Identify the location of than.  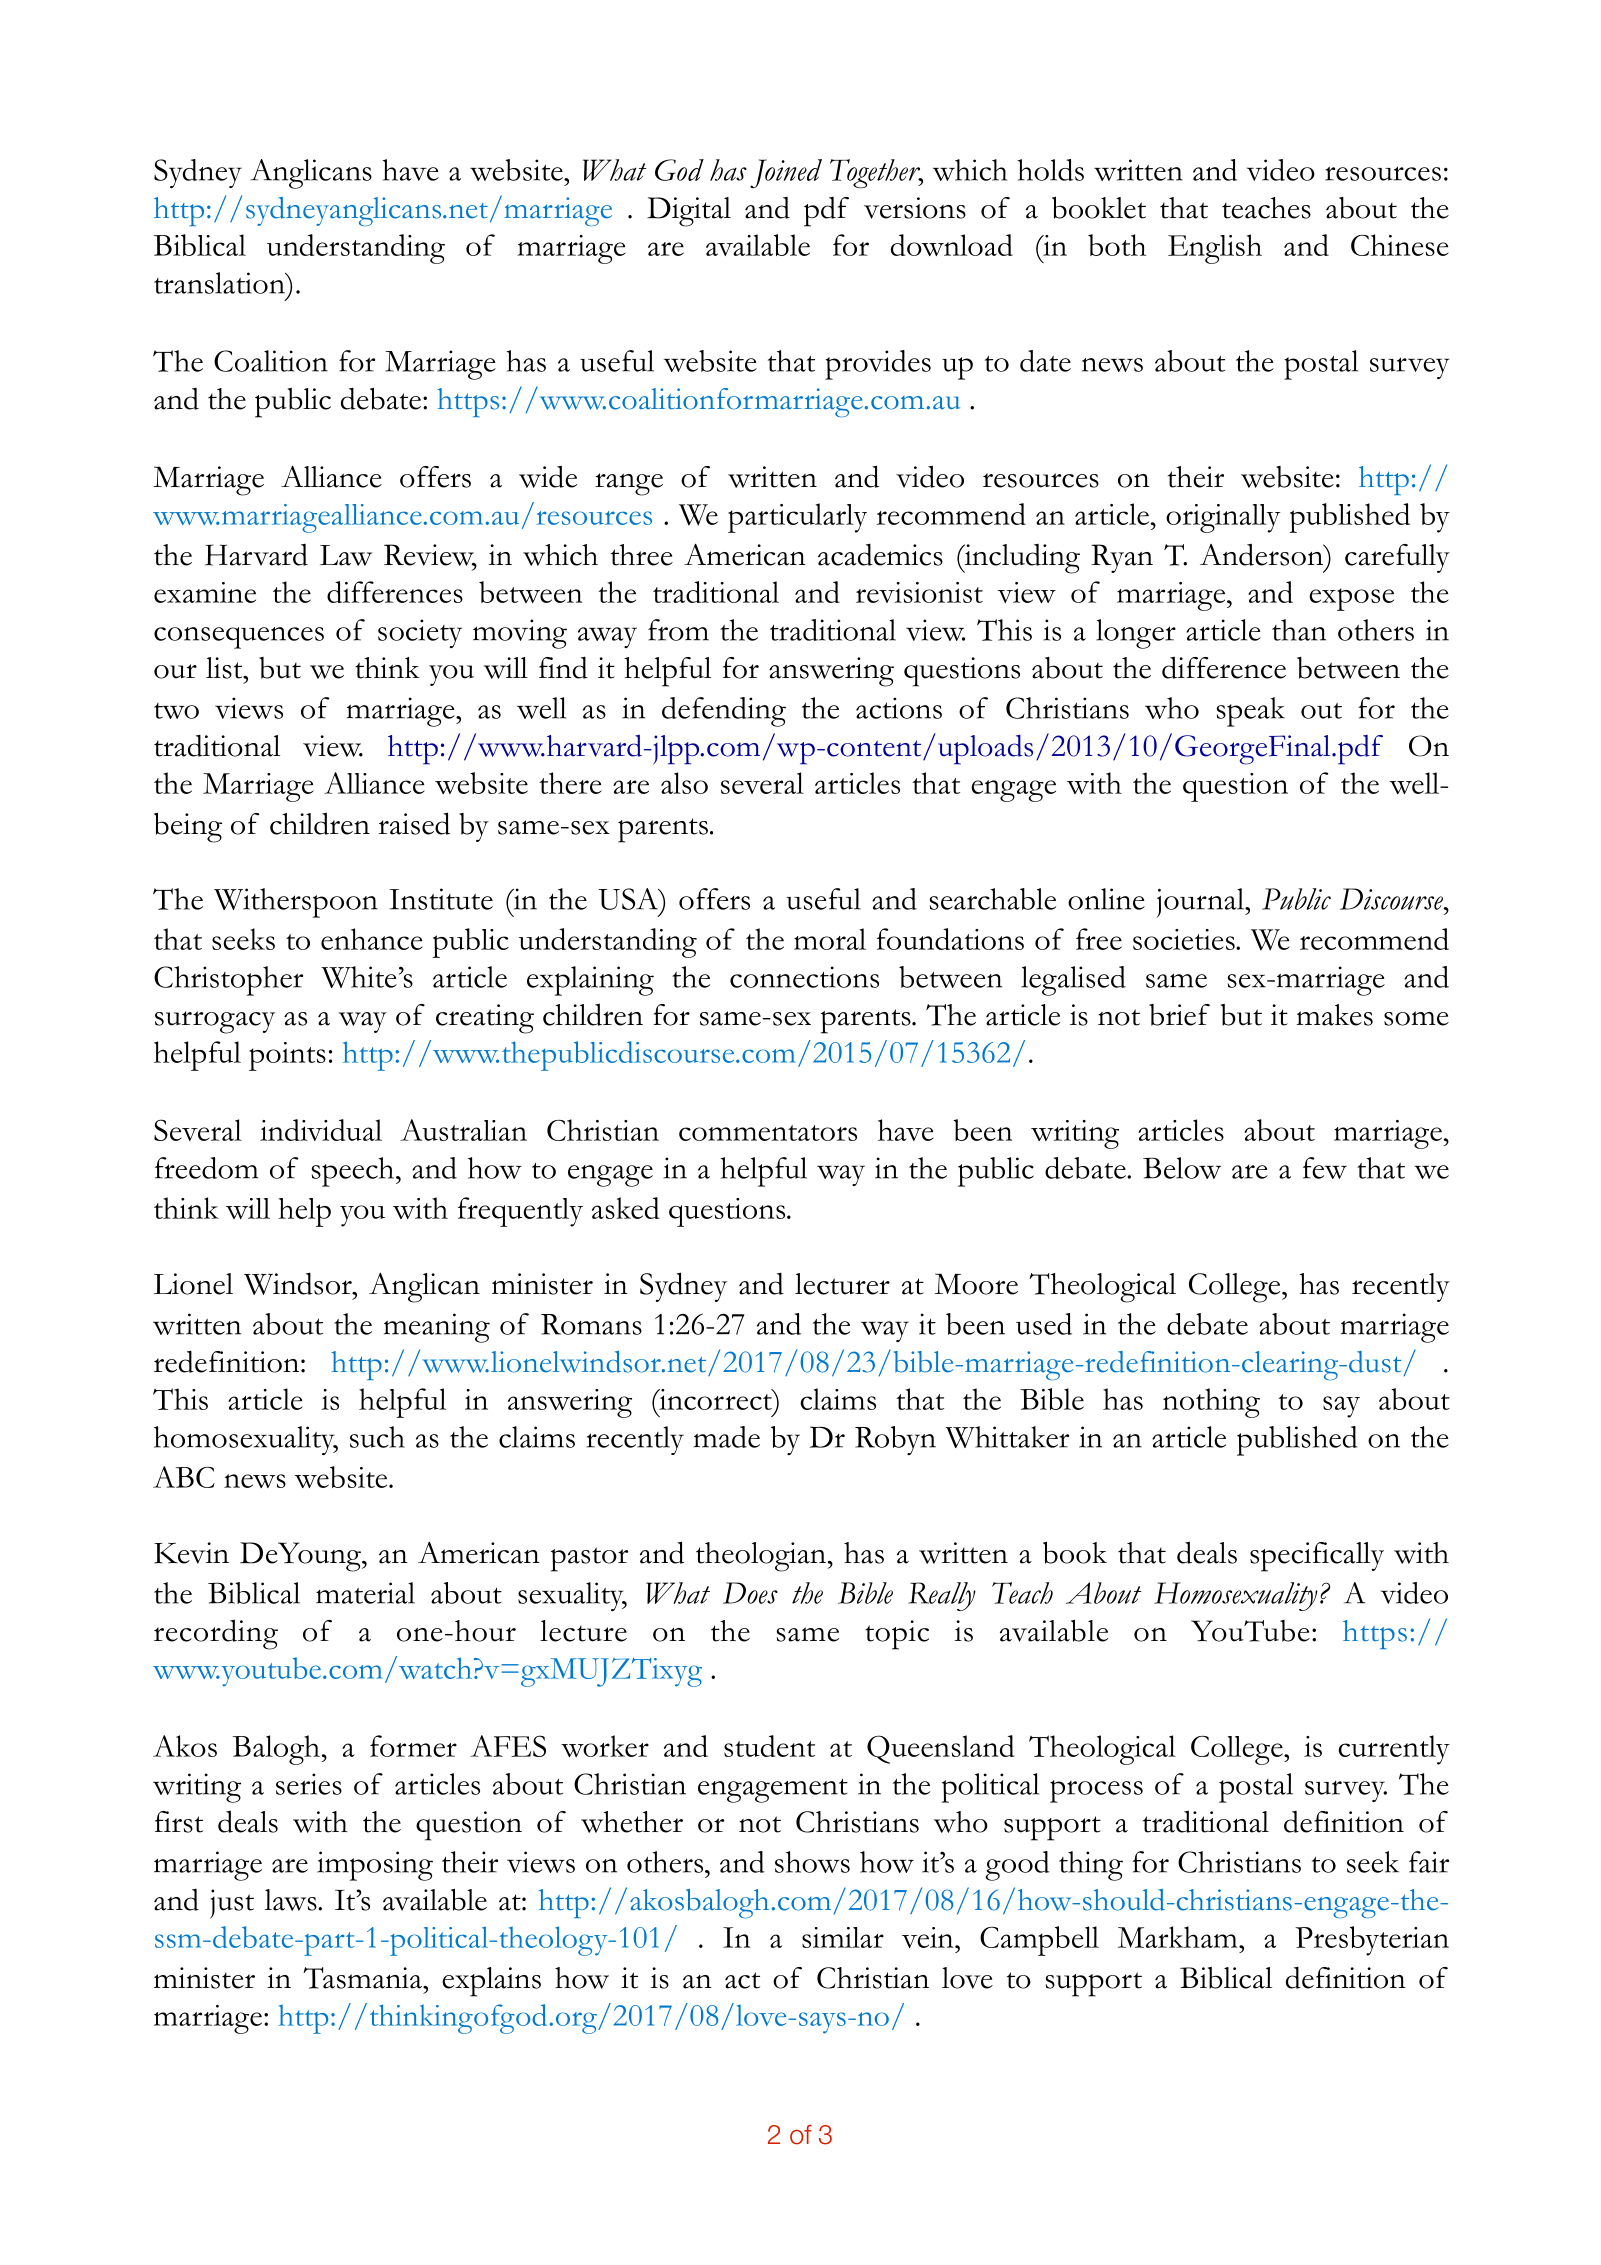
(1299, 630).
